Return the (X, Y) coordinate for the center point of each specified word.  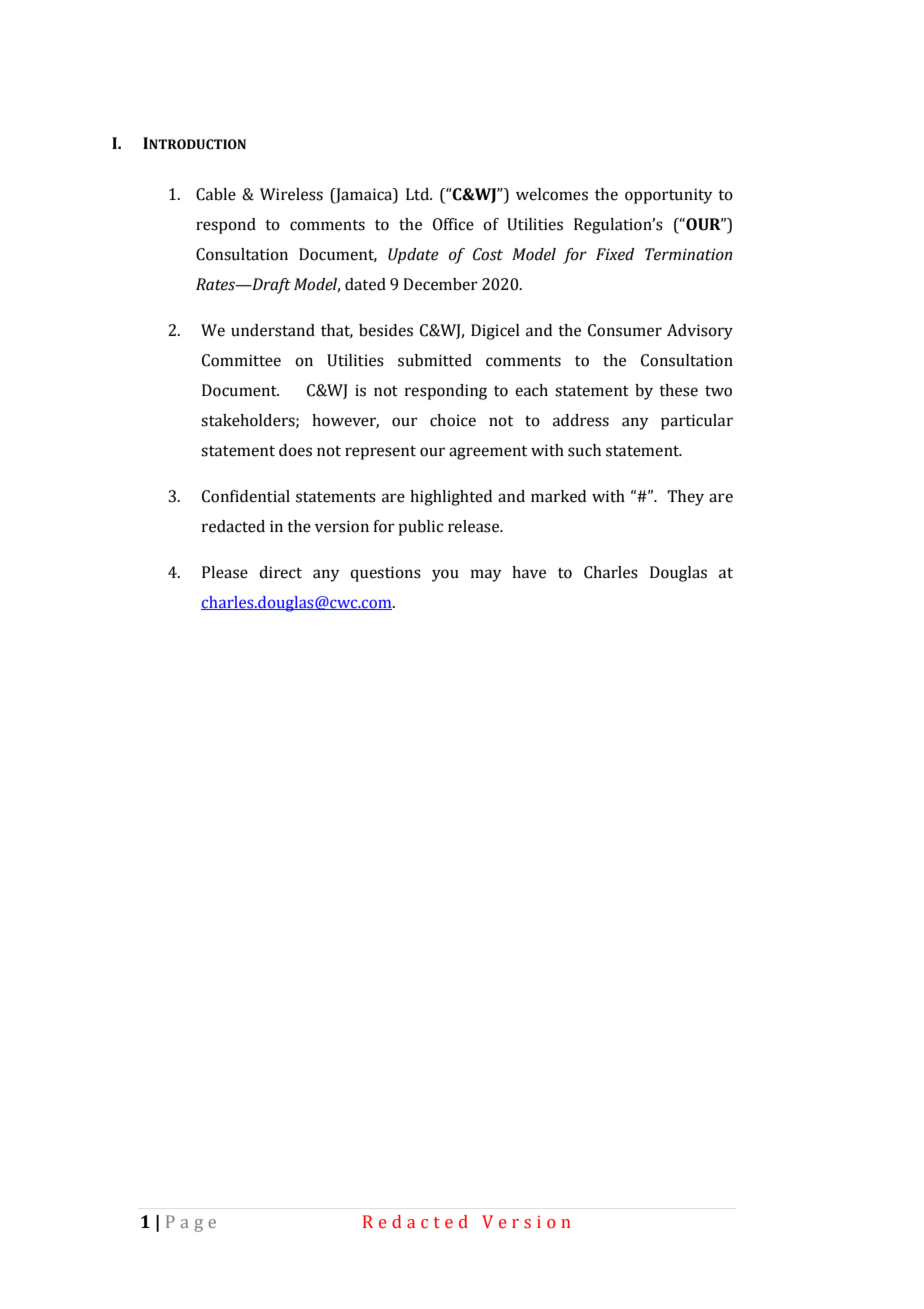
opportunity (669, 196)
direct (280, 572)
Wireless (291, 194)
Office (453, 224)
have (529, 572)
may (486, 575)
